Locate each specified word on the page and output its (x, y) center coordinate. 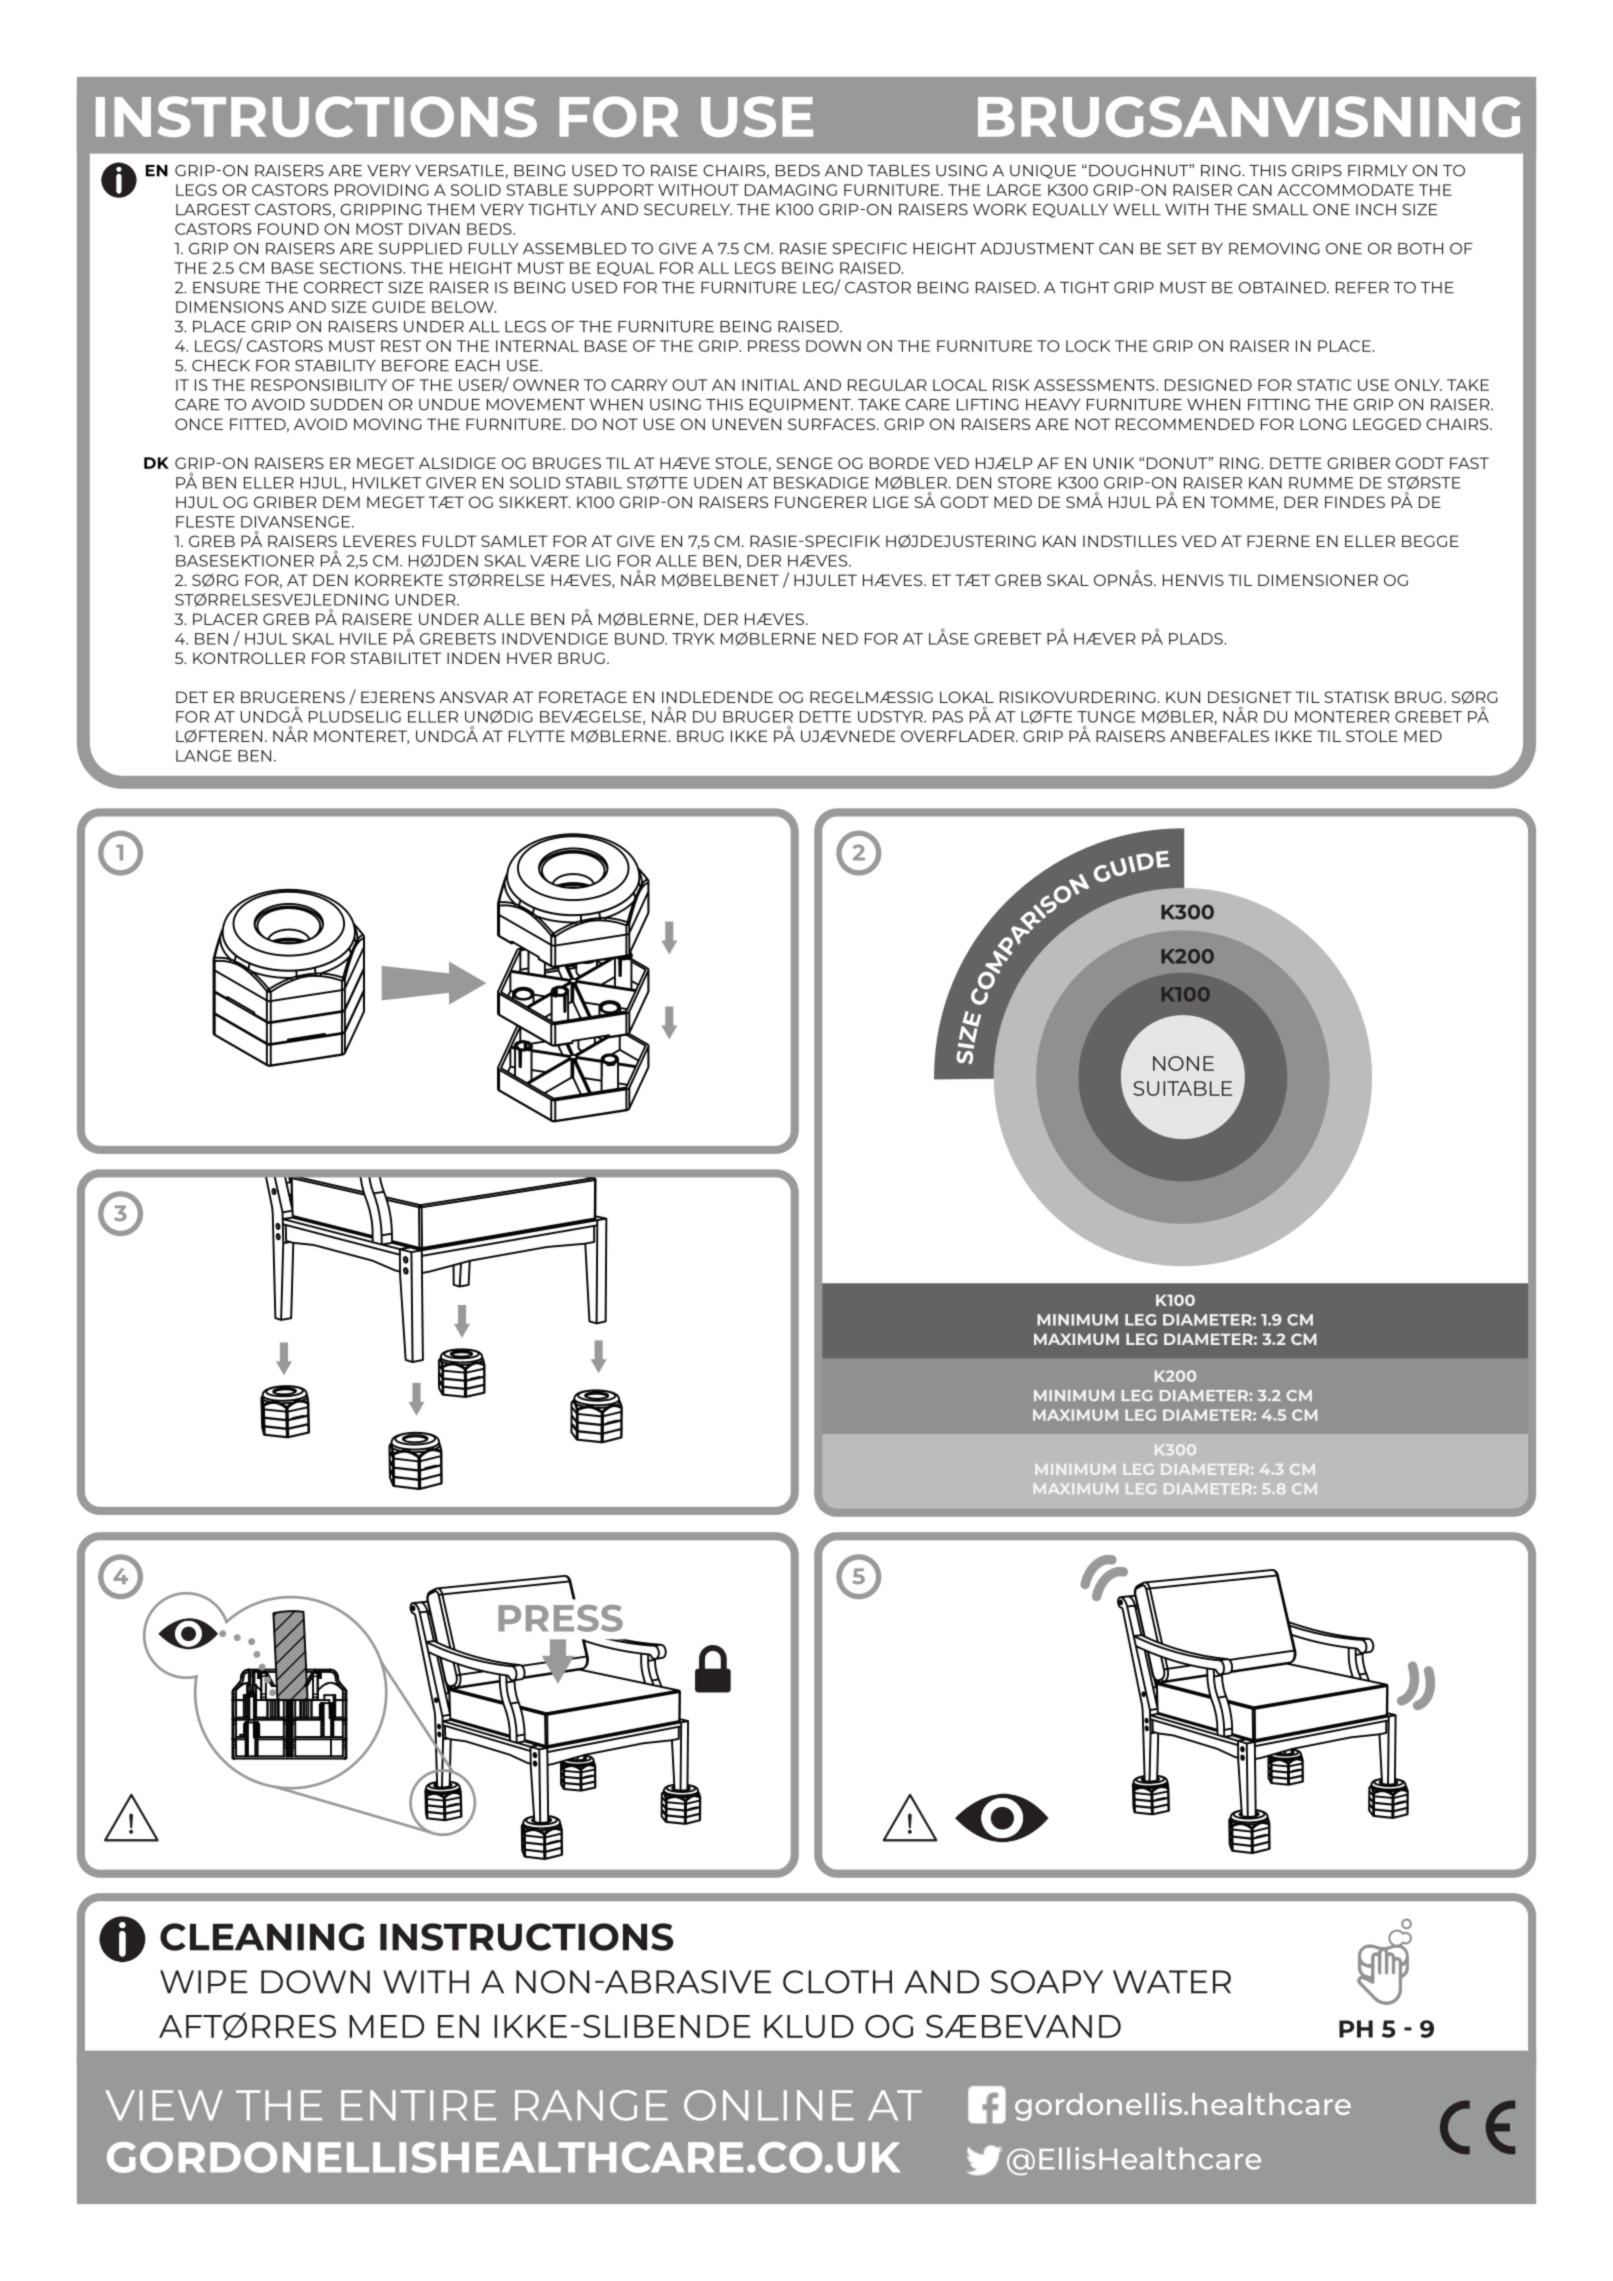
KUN (1183, 697)
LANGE (204, 756)
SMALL (1280, 210)
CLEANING (262, 1937)
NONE (1183, 1063)
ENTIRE (418, 2105)
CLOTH (837, 1982)
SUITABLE (1182, 1088)
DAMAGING (791, 190)
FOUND (288, 229)
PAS (948, 717)
